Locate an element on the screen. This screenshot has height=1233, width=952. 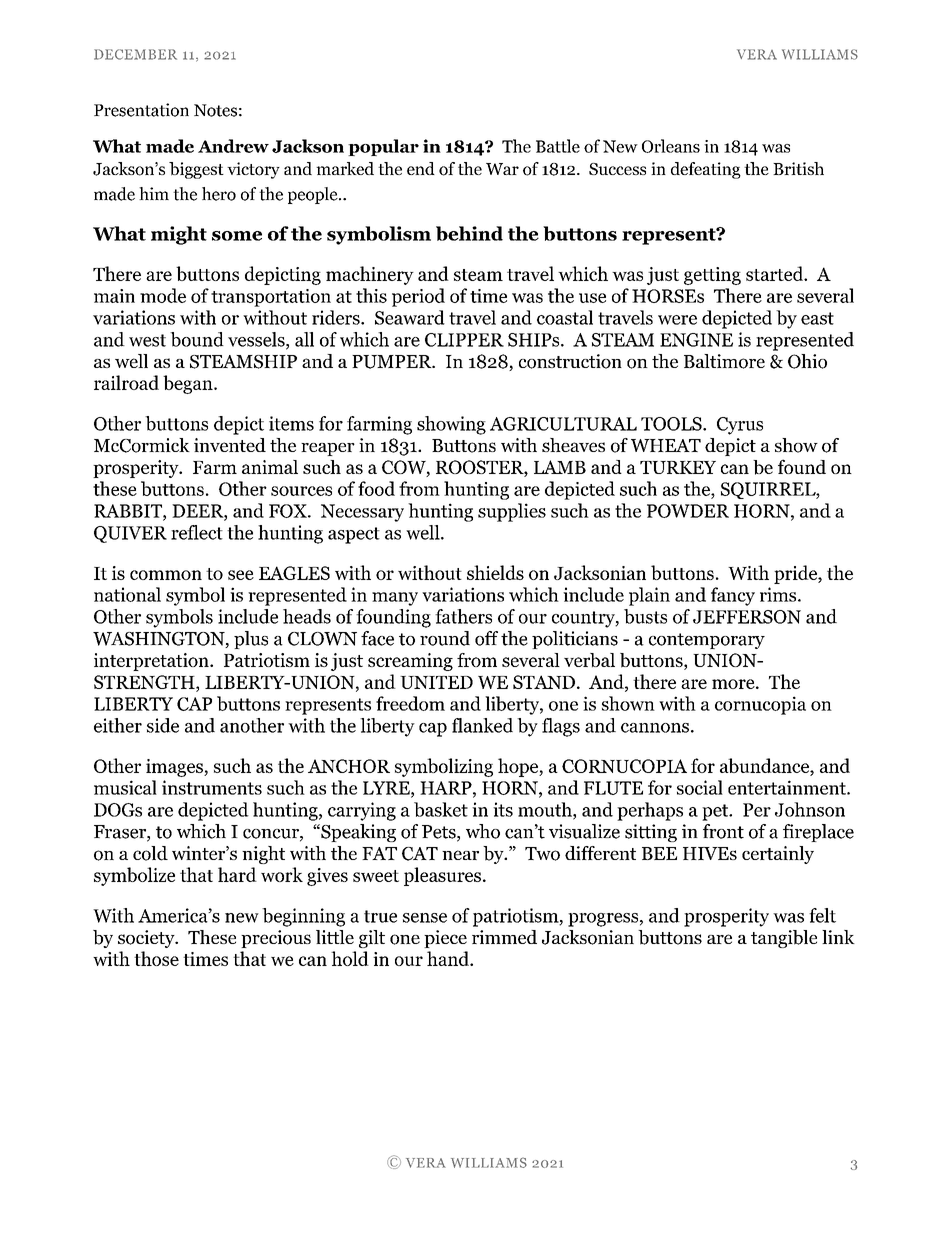
off is located at coordinates (486, 638).
